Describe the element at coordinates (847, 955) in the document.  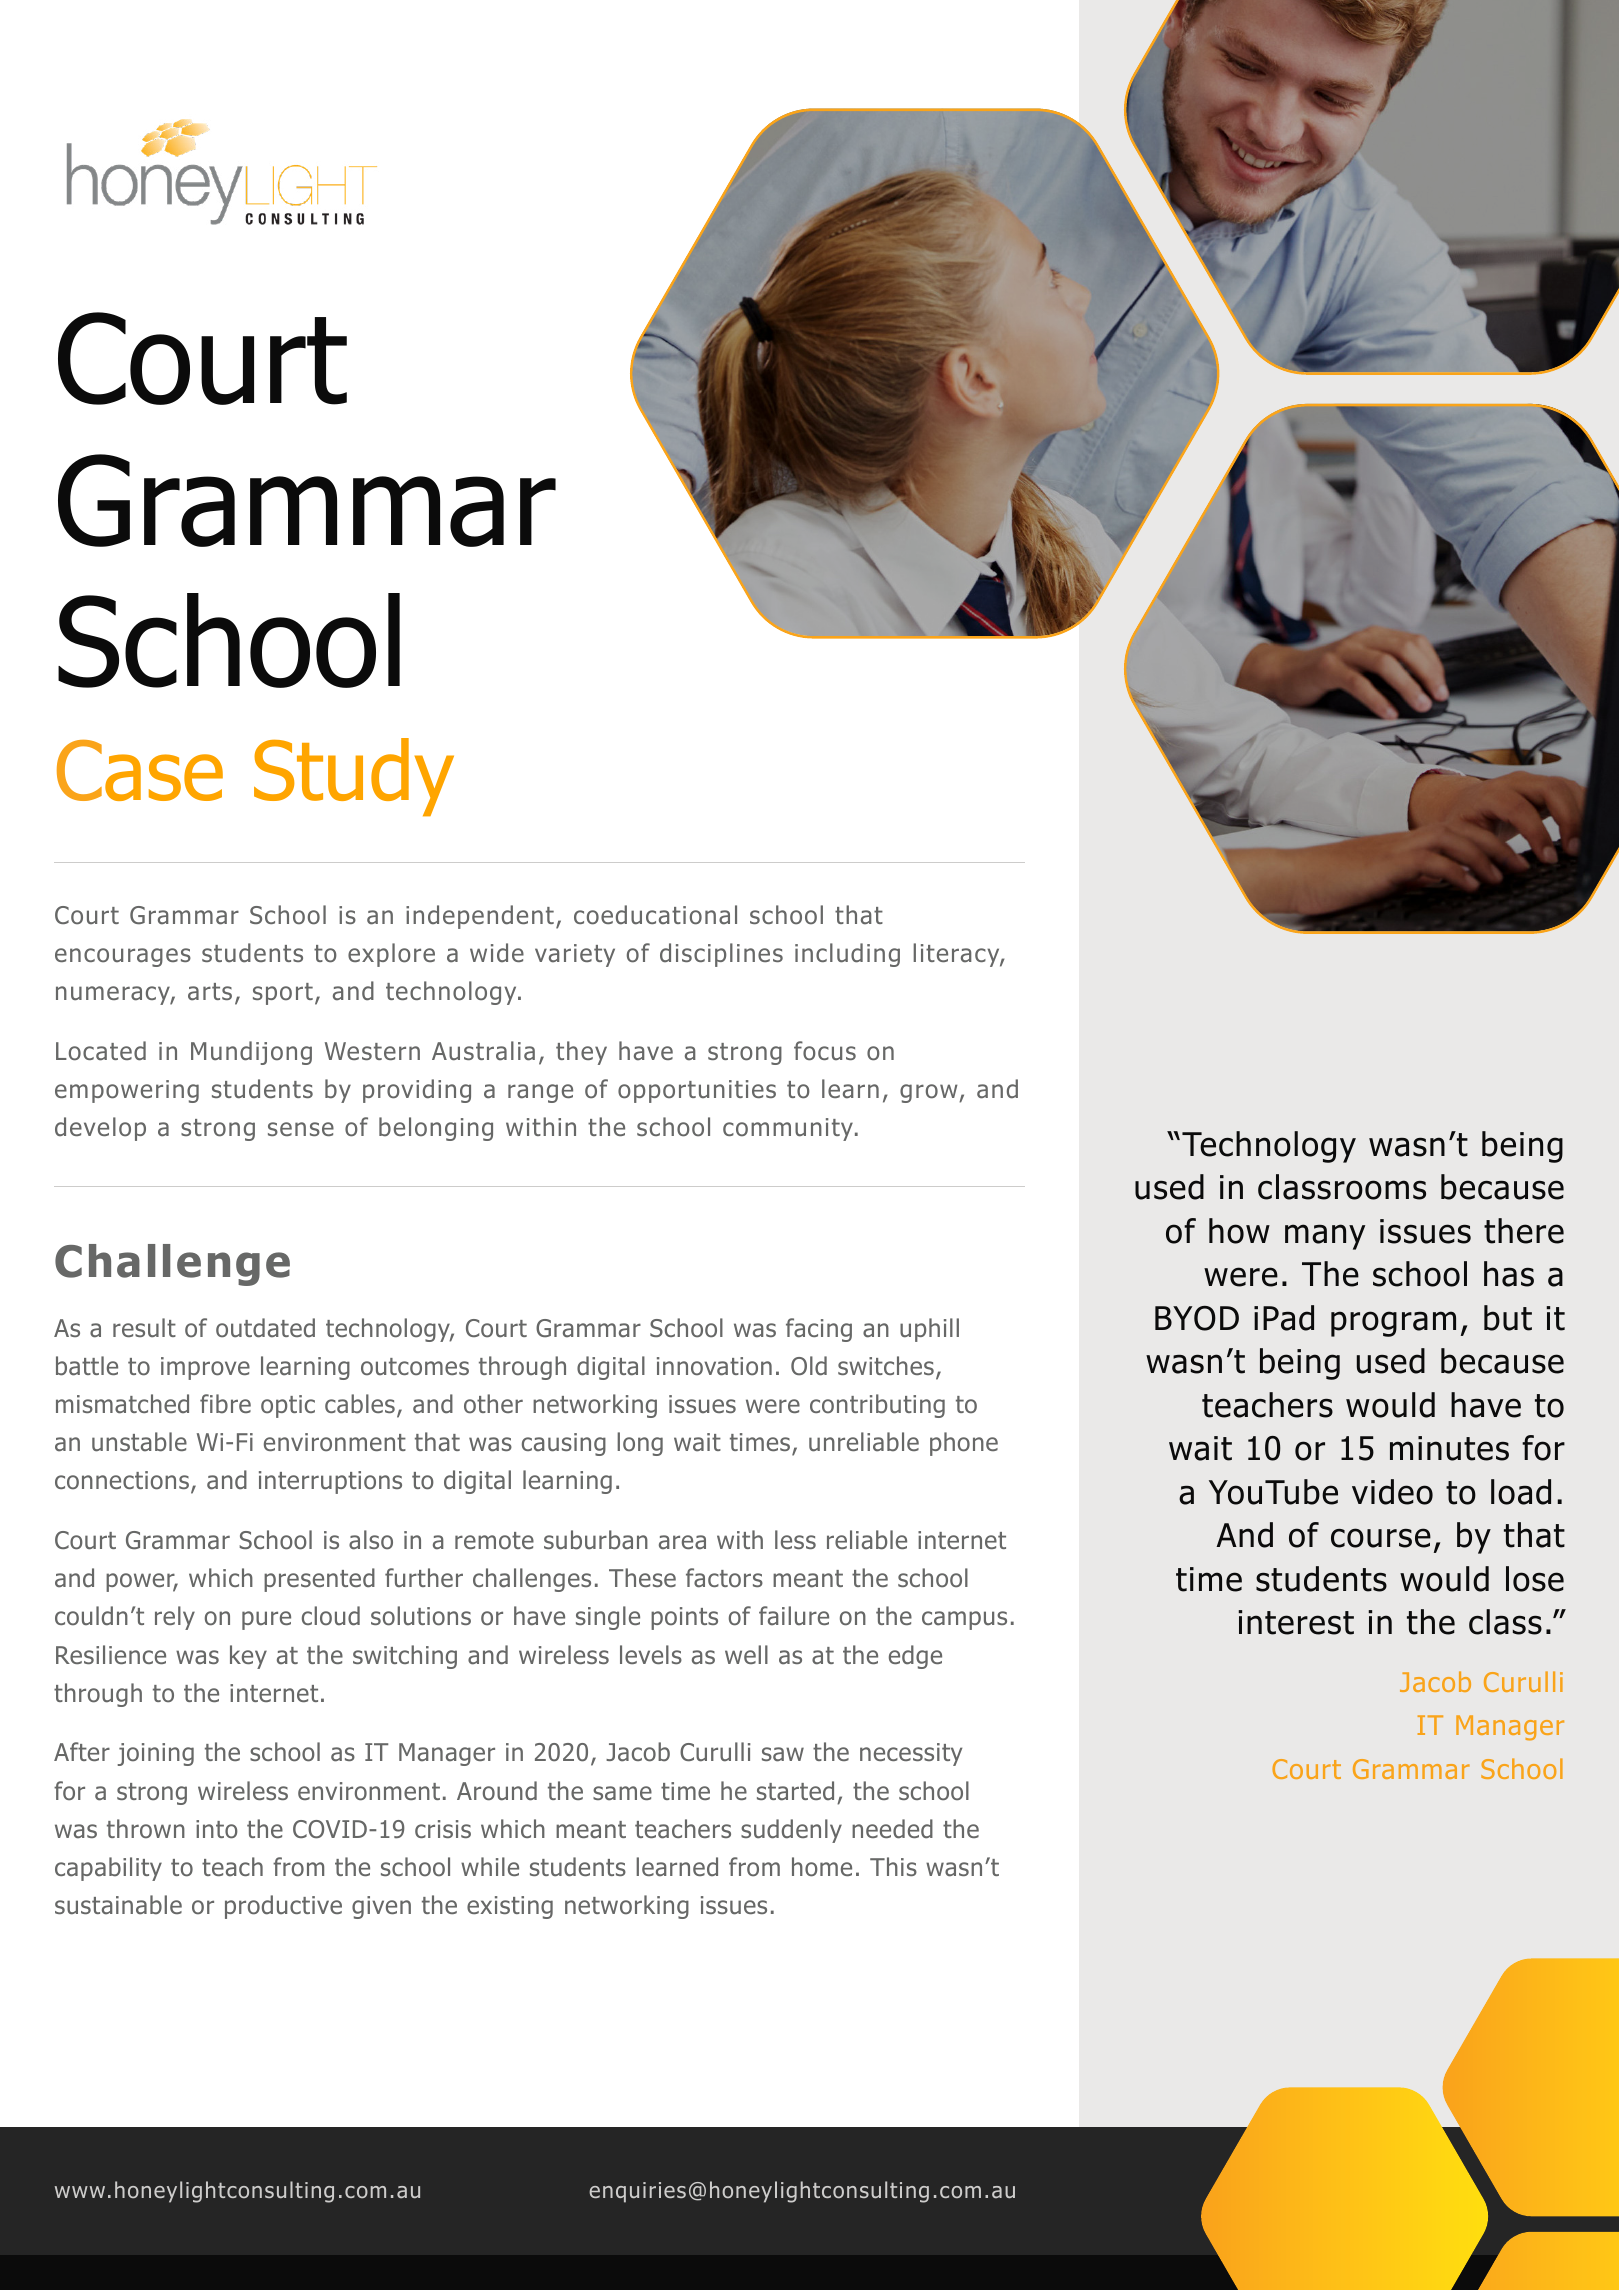
I see `including` at that location.
